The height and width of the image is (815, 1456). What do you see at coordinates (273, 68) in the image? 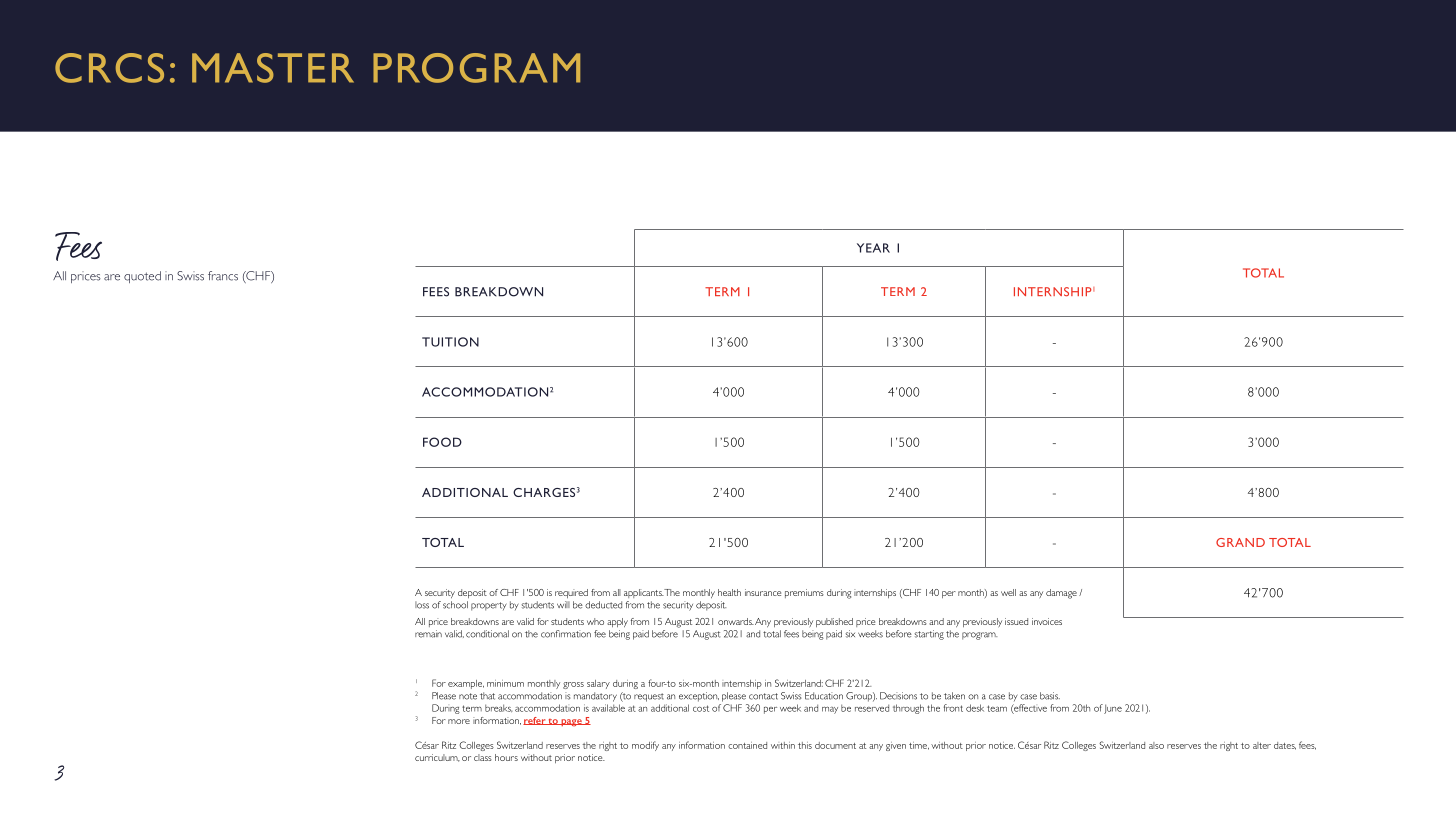
I see `MASTER` at bounding box center [273, 68].
